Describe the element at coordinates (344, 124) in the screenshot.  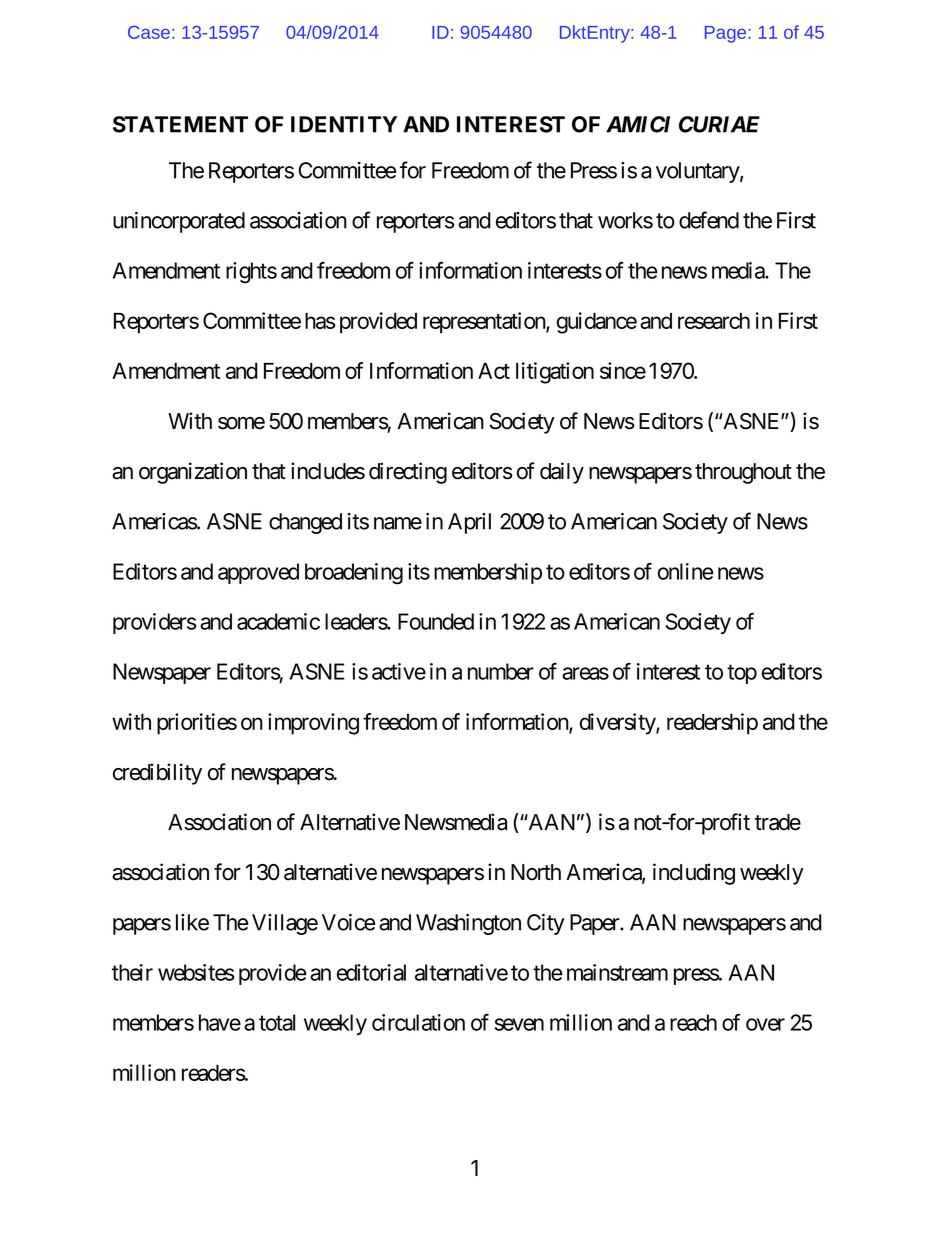
I see `IDENTITY` at that location.
